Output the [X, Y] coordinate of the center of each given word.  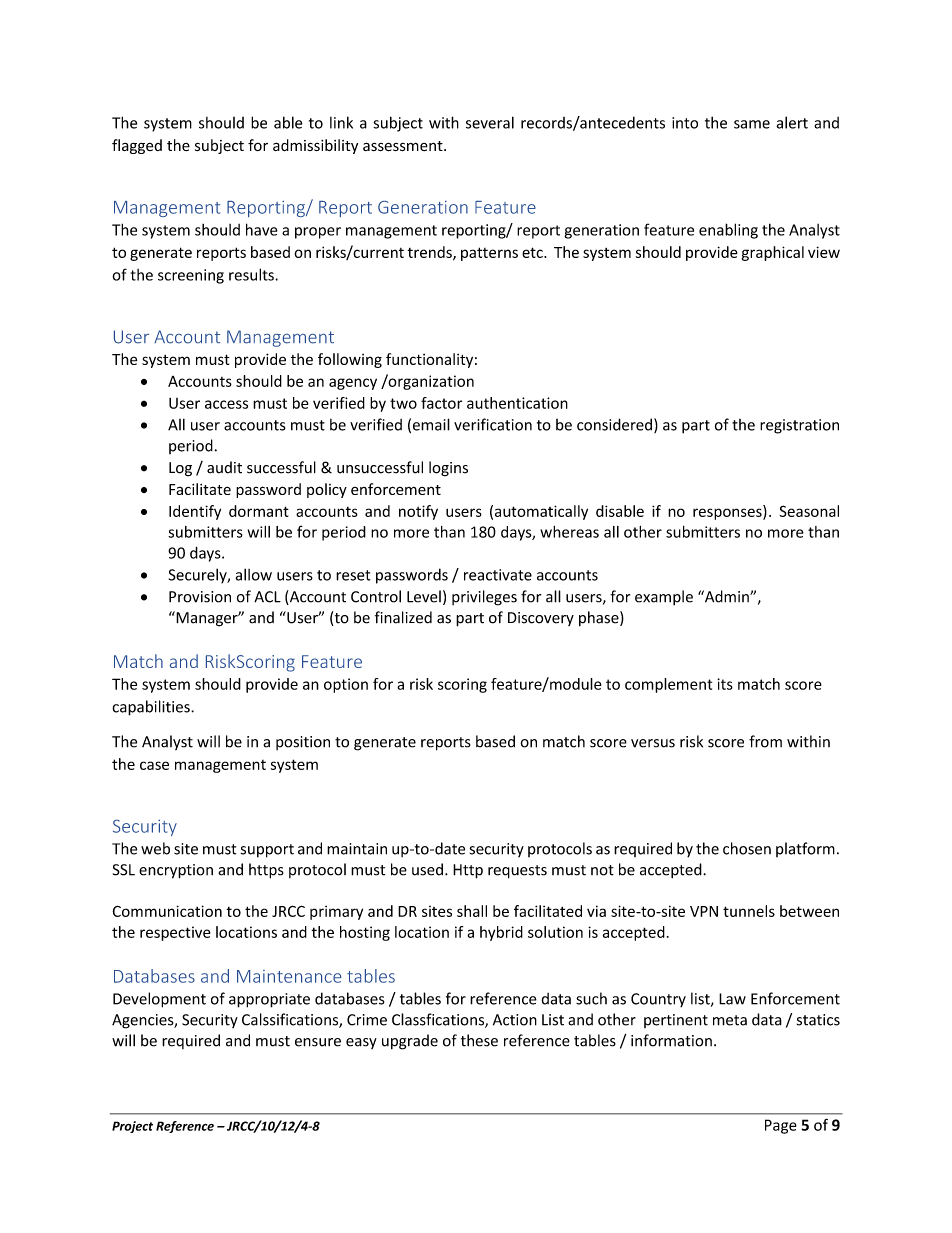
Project [132, 1127]
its [725, 684]
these [479, 1040]
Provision [200, 597]
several [490, 122]
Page [781, 1126]
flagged [137, 146]
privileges [484, 598]
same [752, 124]
